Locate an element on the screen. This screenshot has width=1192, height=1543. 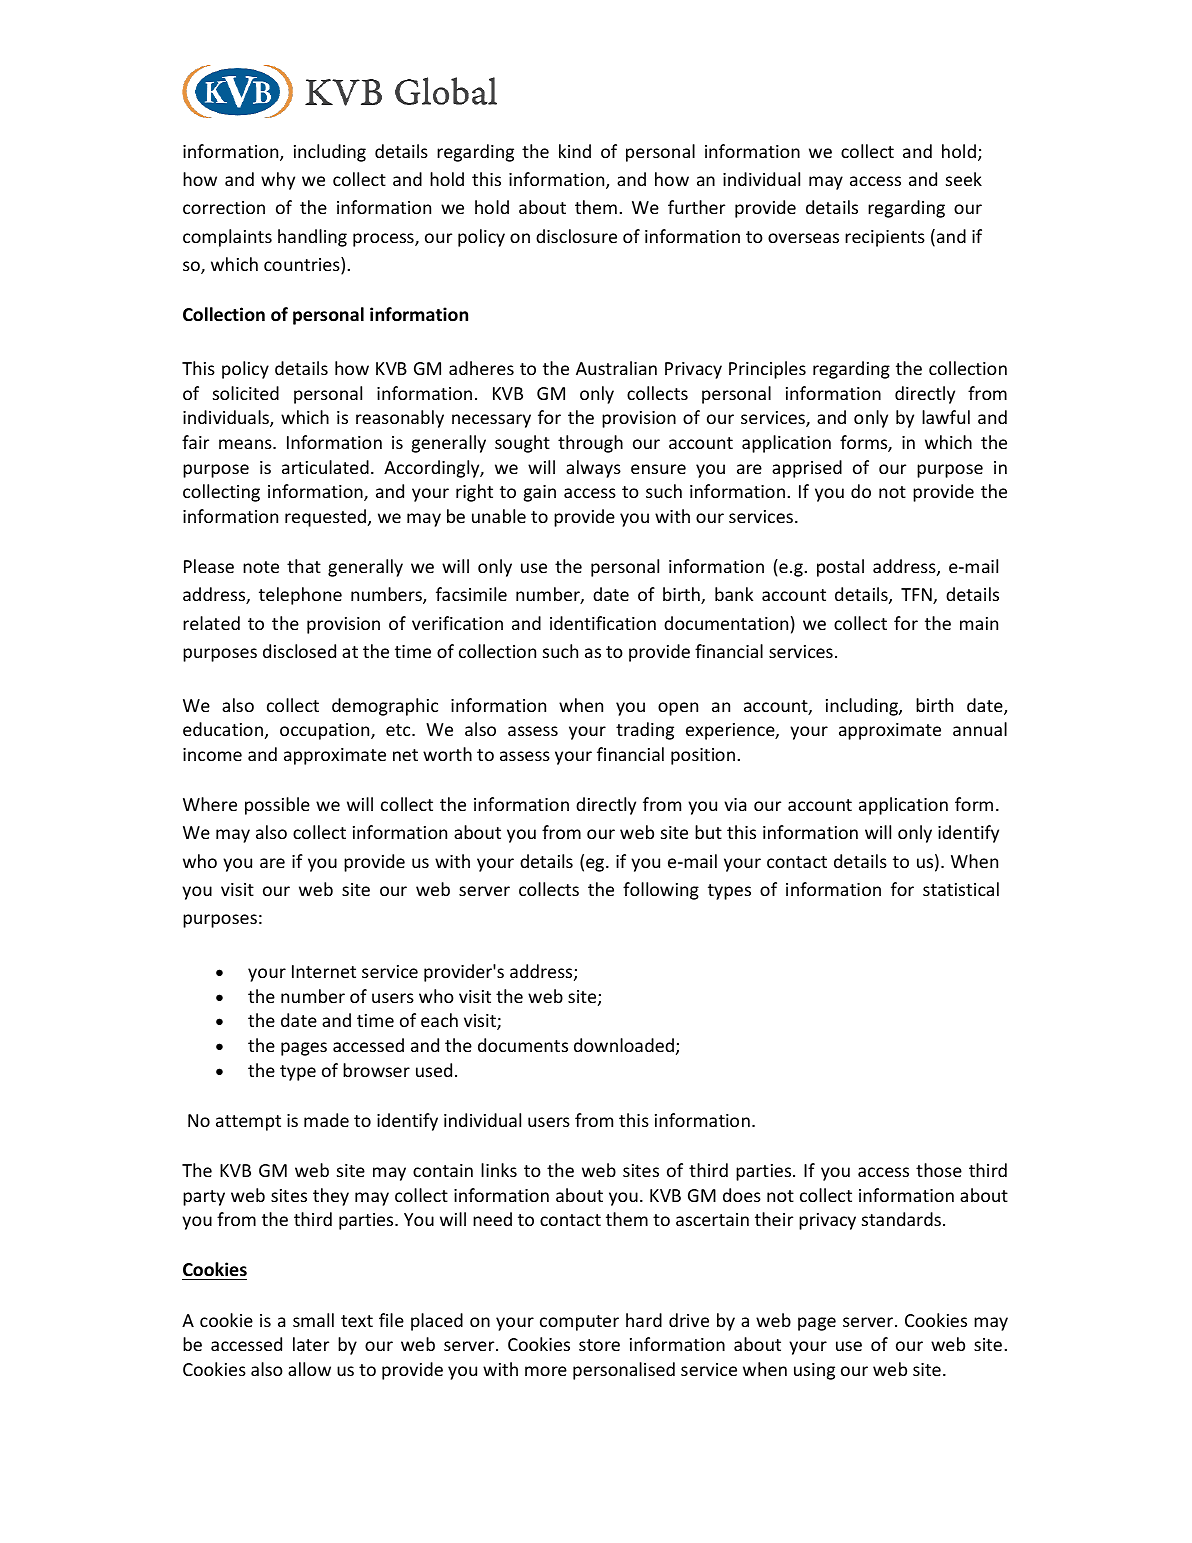
occupation is located at coordinates (326, 731).
